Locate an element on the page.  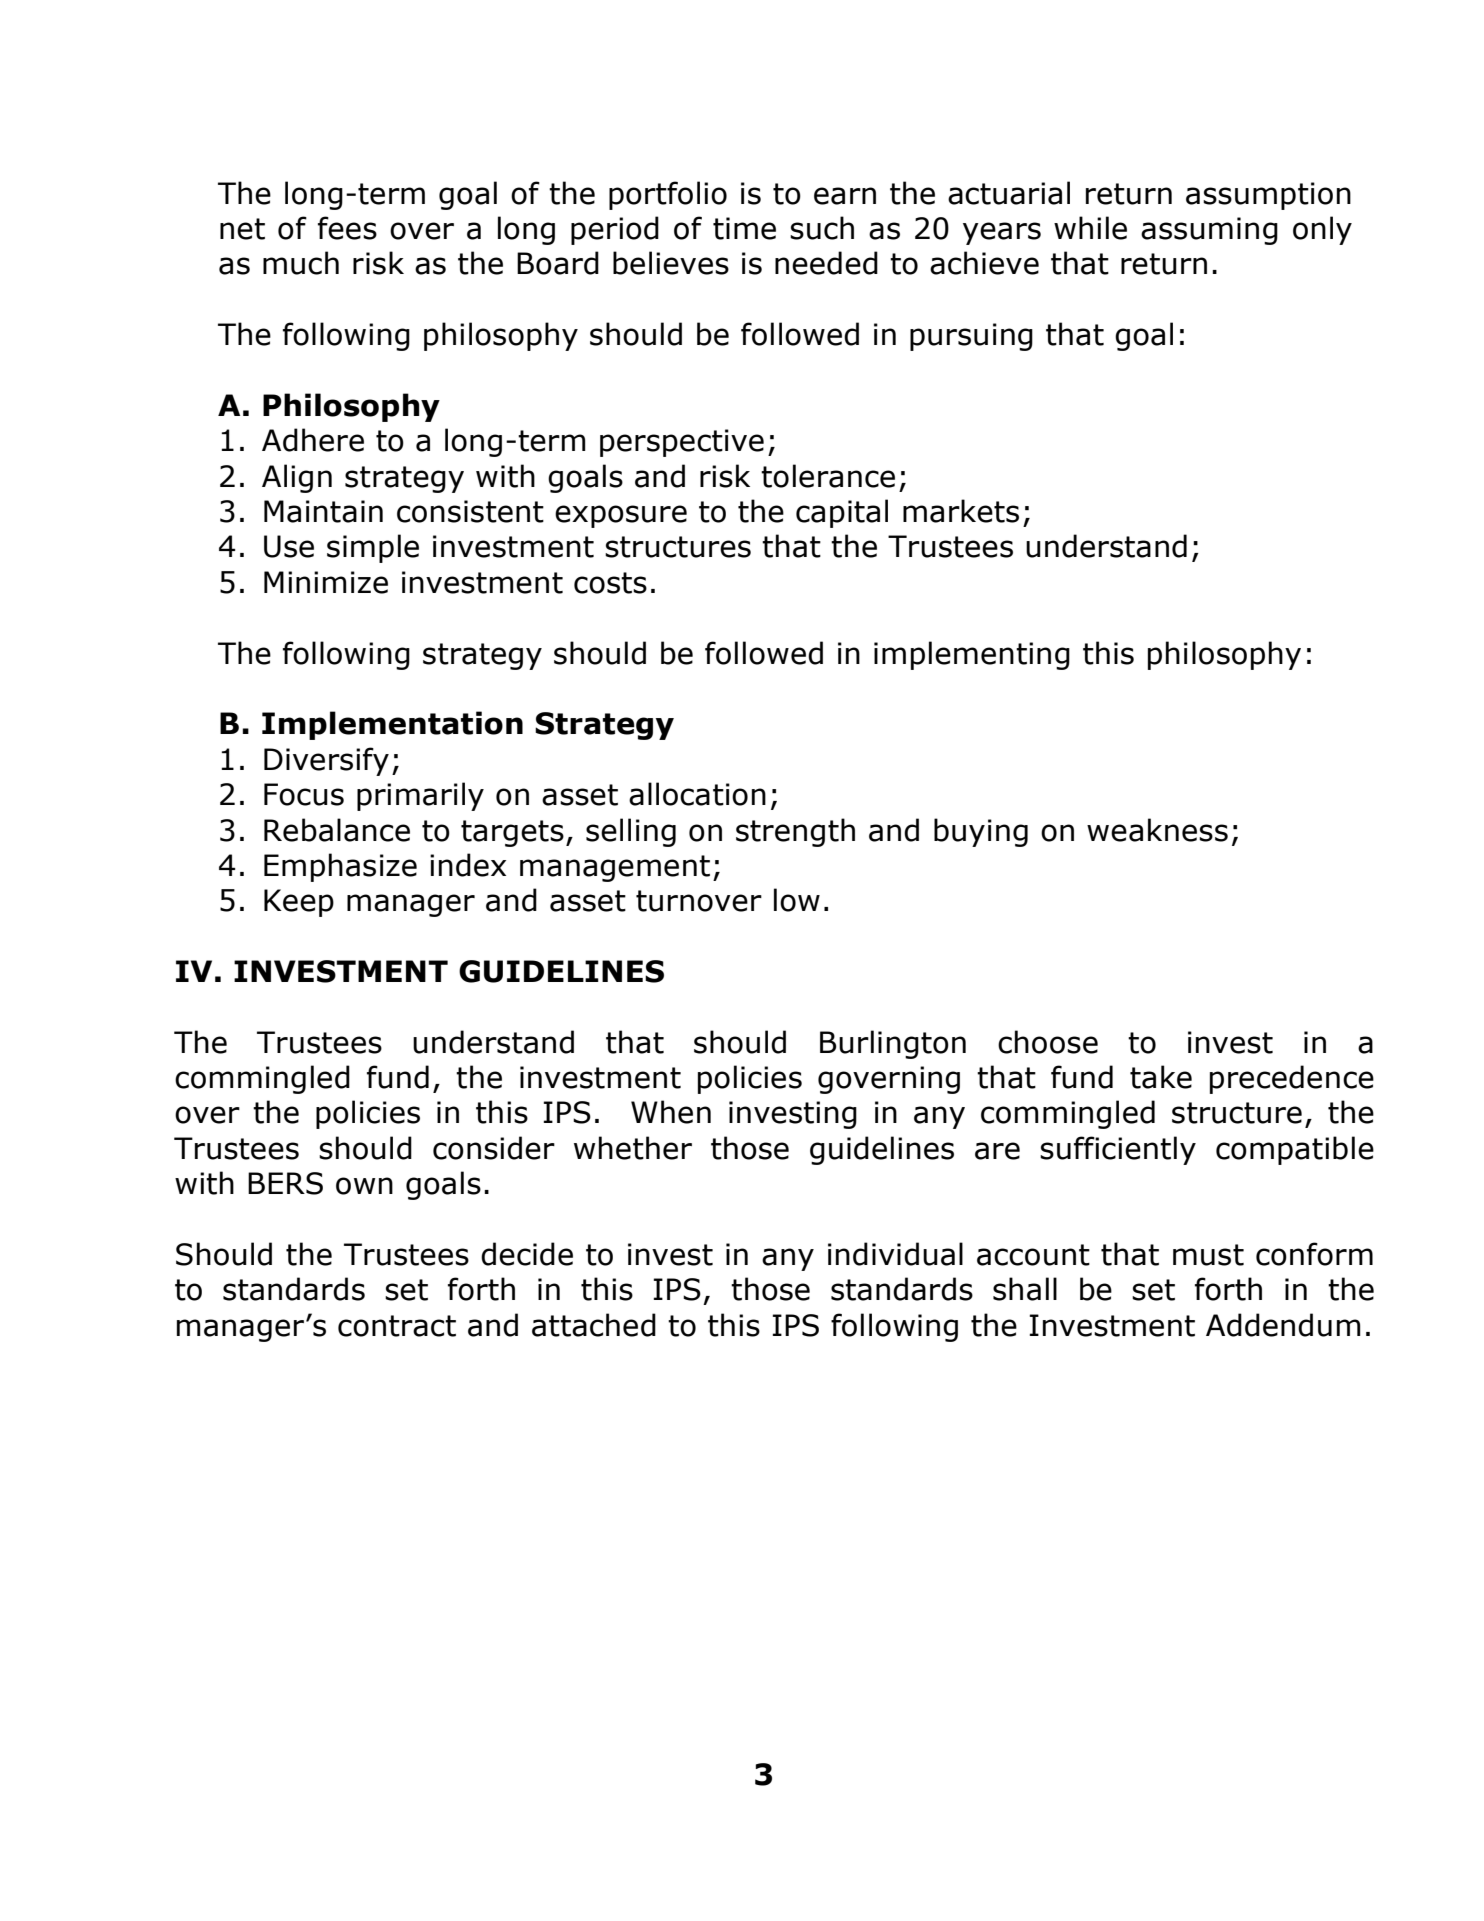
Keep is located at coordinates (299, 903).
